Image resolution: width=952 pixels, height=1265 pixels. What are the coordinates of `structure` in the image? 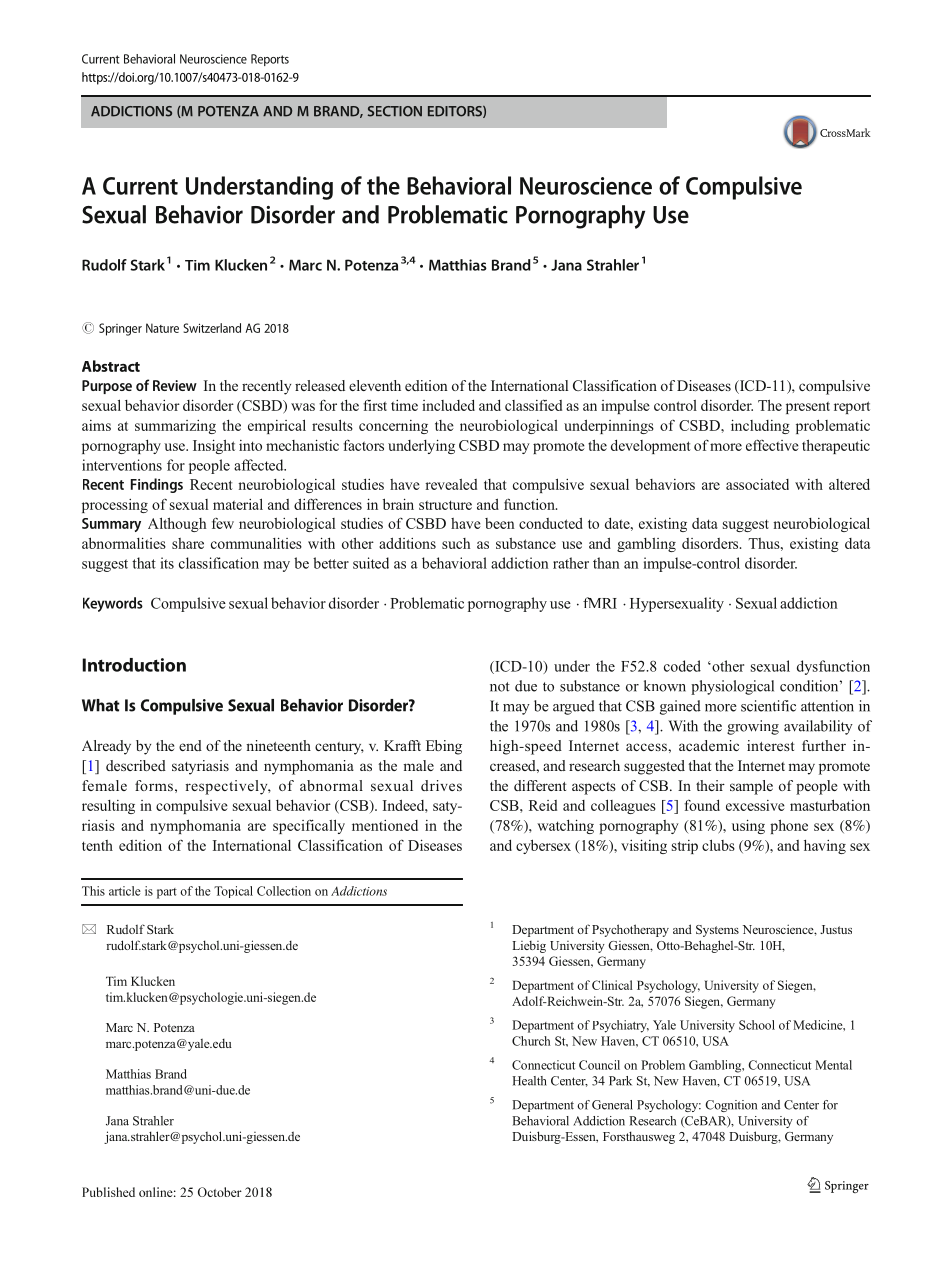 It's located at (445, 505).
